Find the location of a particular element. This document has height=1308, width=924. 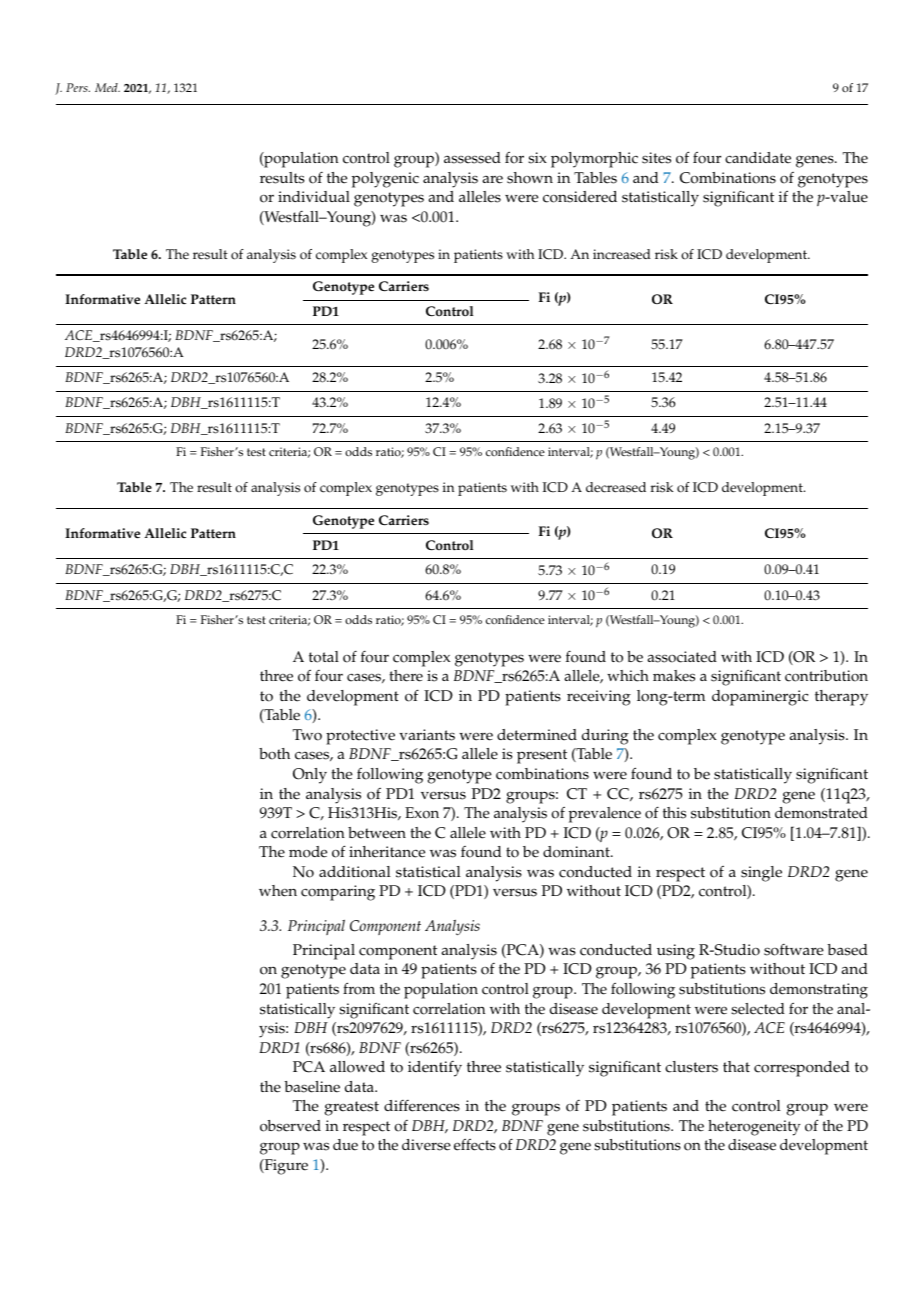

individual is located at coordinates (314, 196).
